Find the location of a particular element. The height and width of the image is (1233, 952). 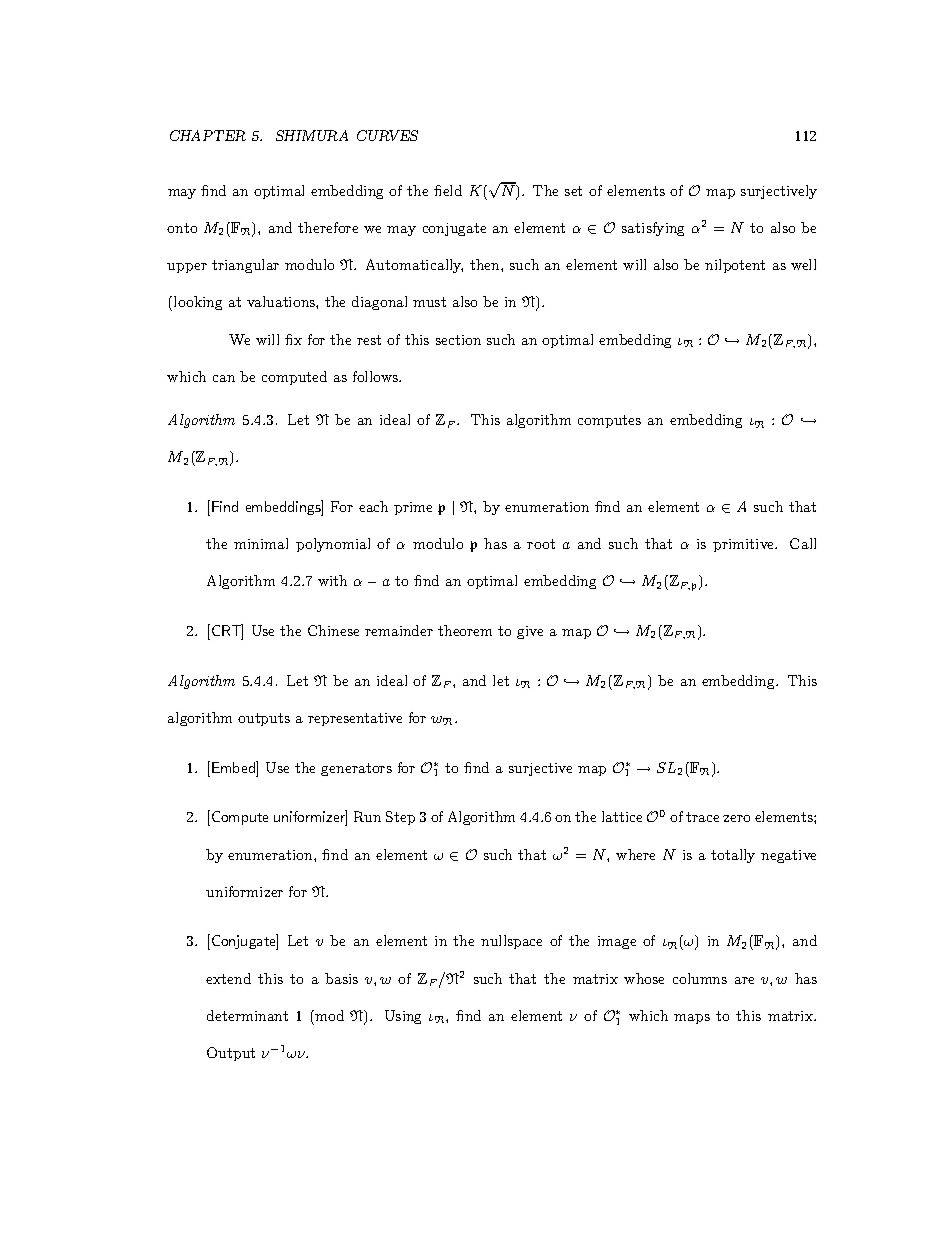

CHAPTER is located at coordinates (208, 135).
